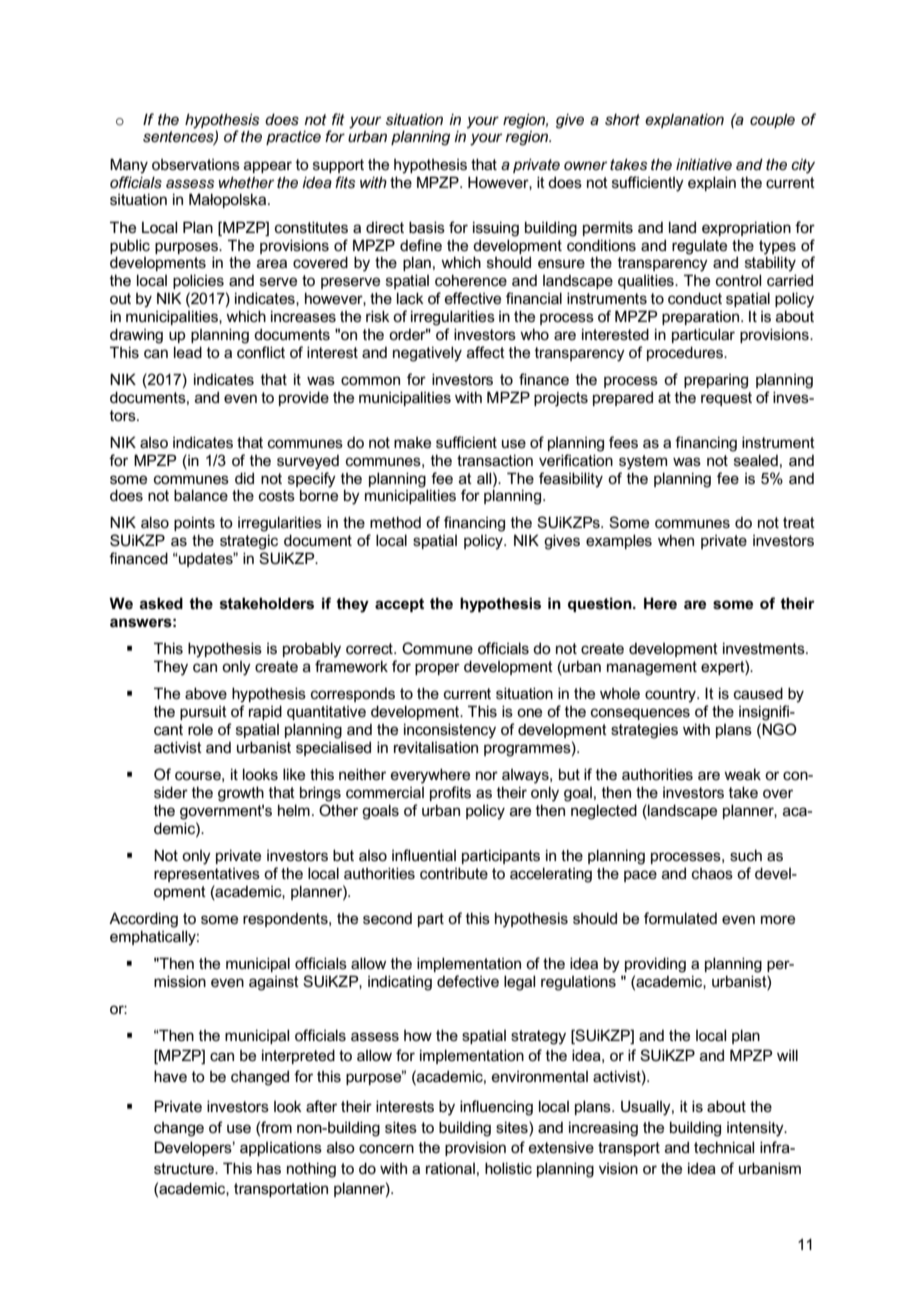 The height and width of the document is (1308, 924). Describe the element at coordinates (450, 1168) in the document. I see `rational` at that location.
